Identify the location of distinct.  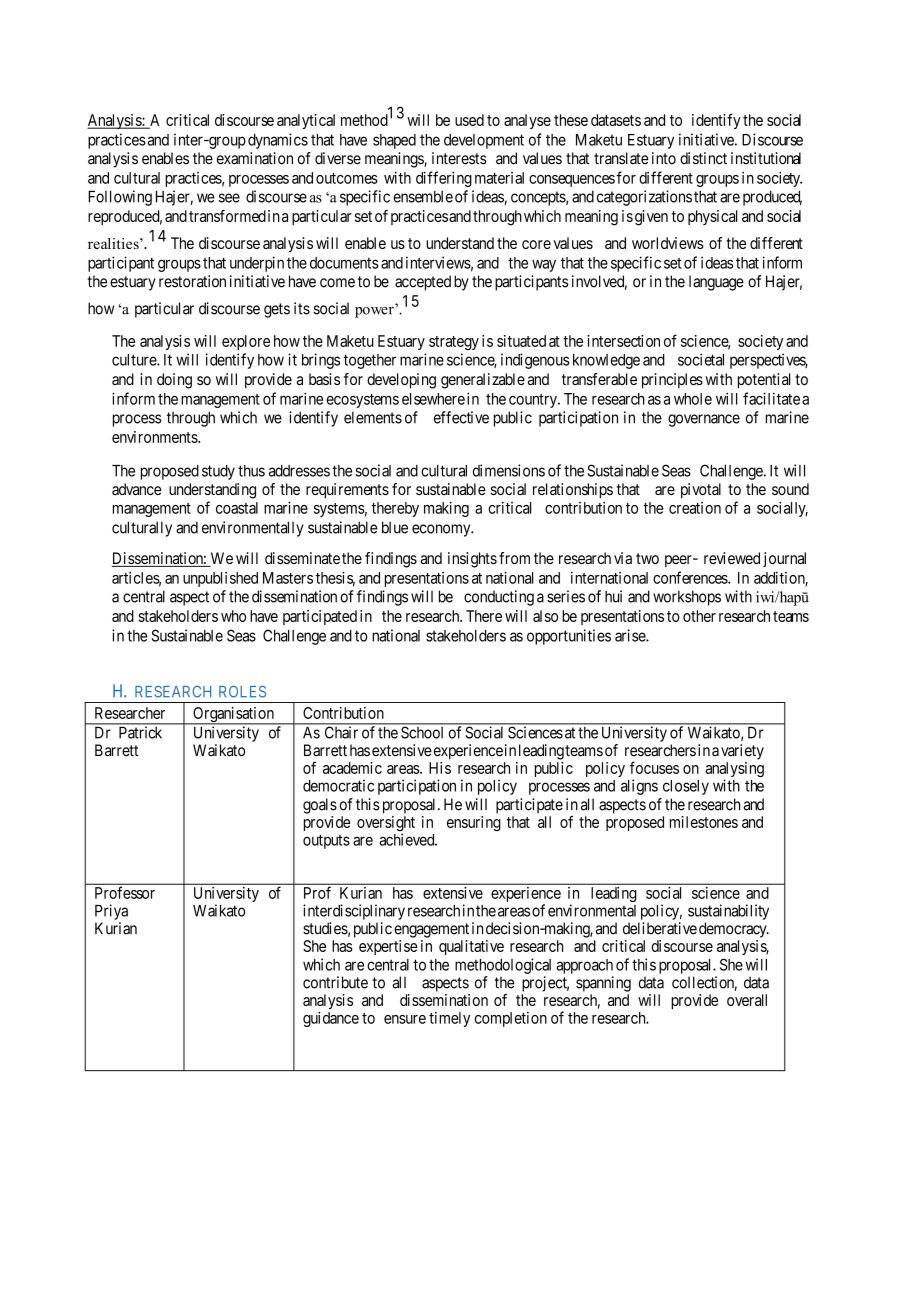
(703, 158).
